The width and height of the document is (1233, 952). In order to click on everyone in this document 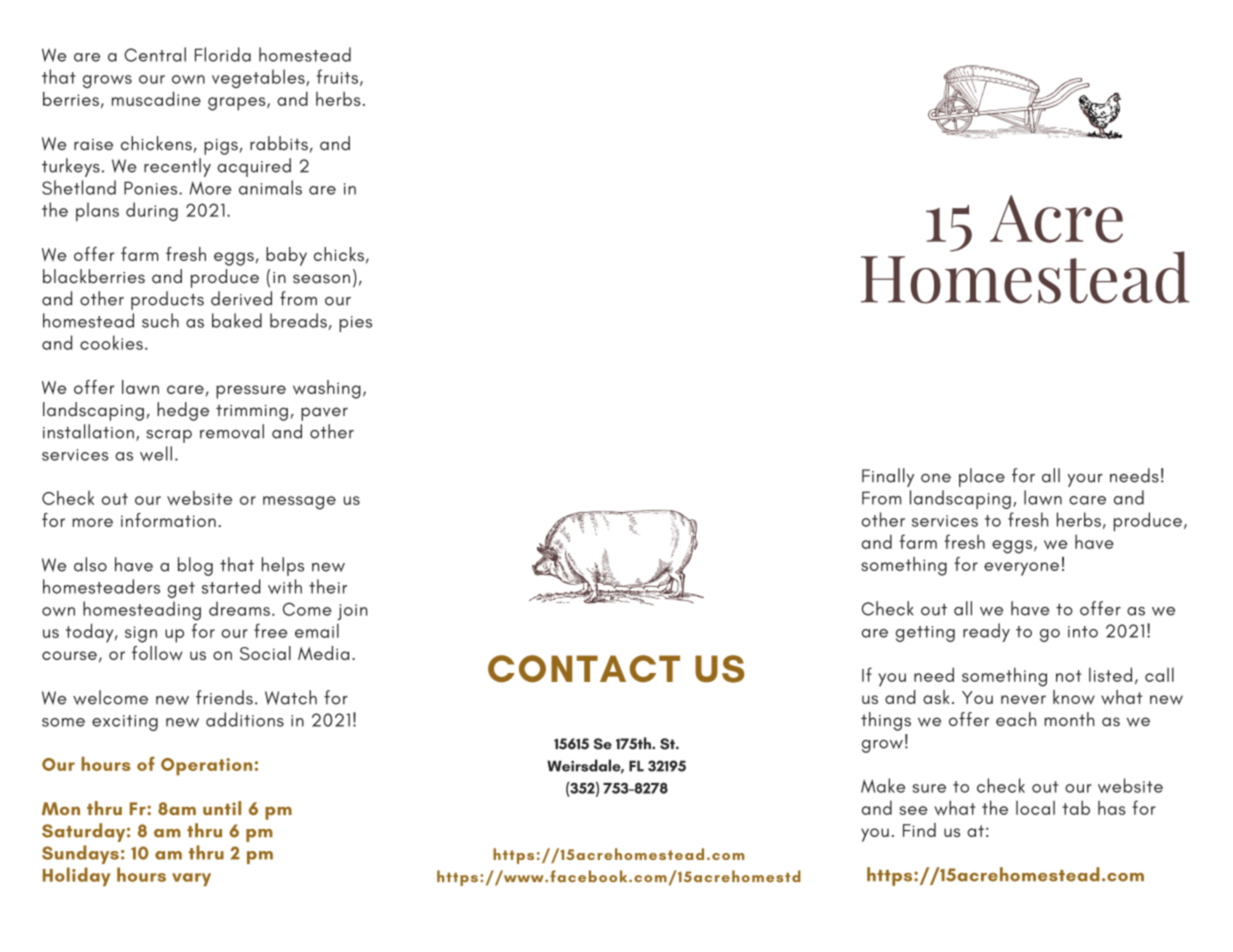, I will do `click(1021, 569)`.
